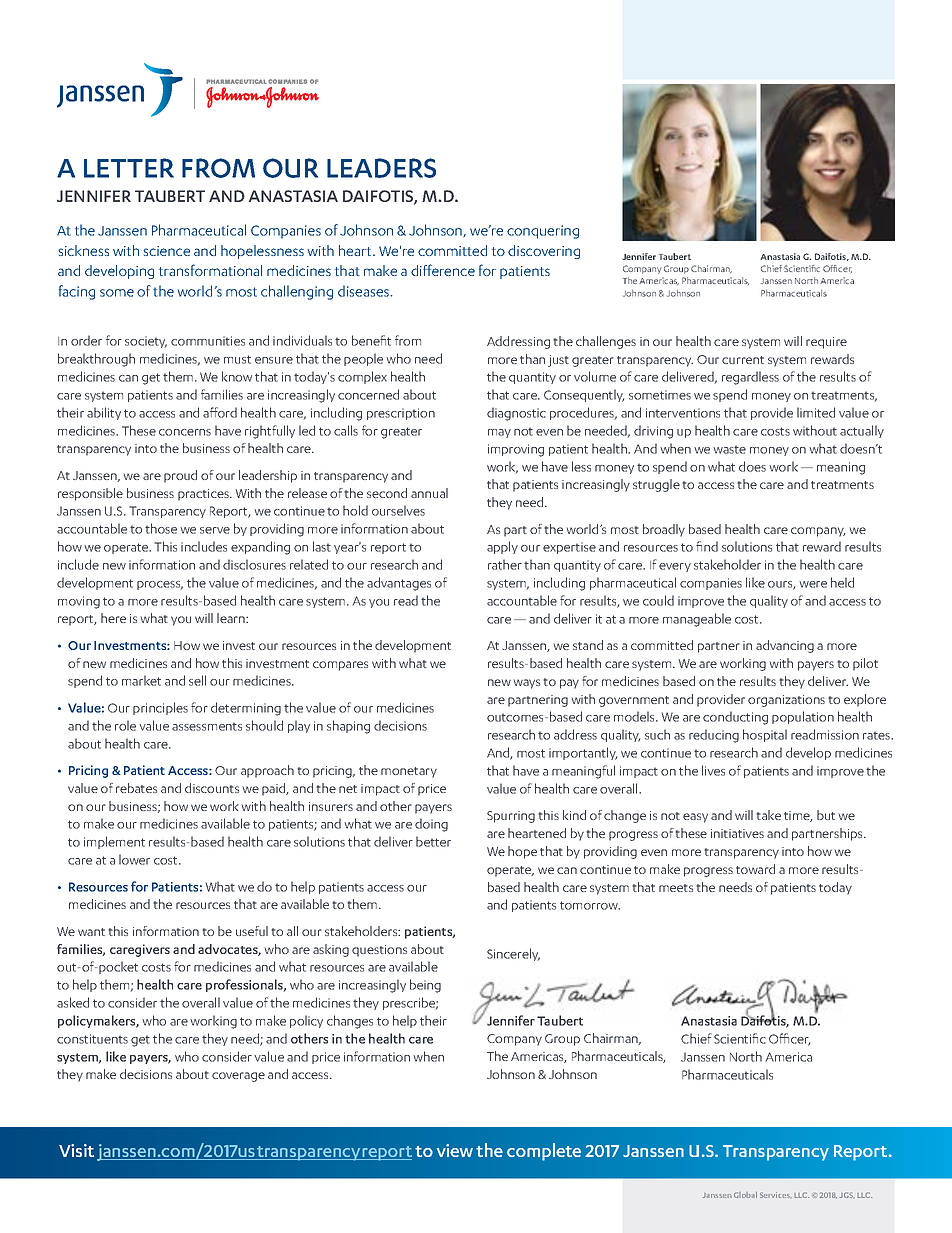 This screenshot has width=952, height=1233. What do you see at coordinates (526, 684) in the screenshot?
I see `ways` at bounding box center [526, 684].
